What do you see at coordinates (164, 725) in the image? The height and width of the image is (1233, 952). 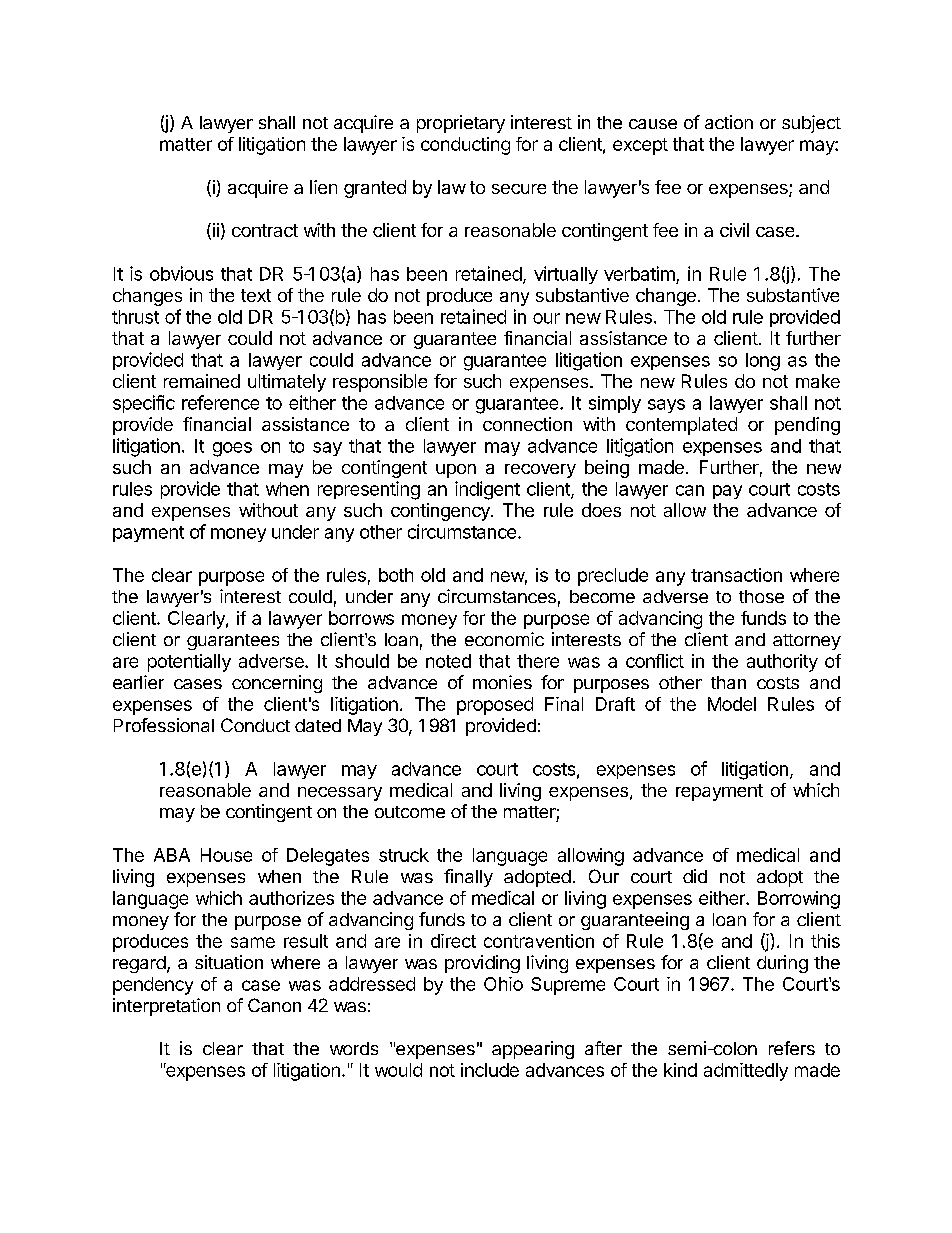 I see `Professional` at bounding box center [164, 725].
